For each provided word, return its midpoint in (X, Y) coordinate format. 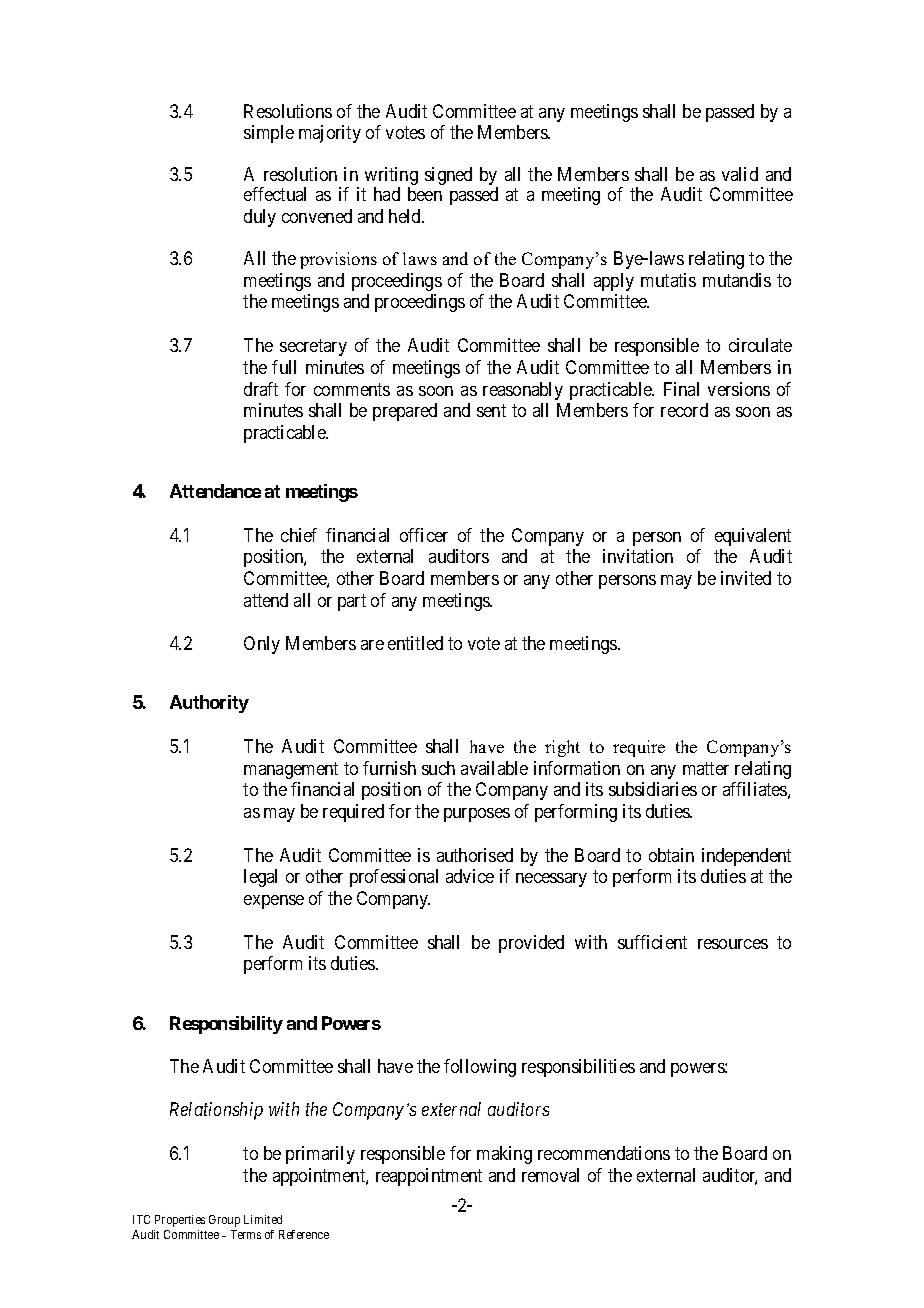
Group (224, 1221)
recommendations (604, 1153)
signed (448, 176)
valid (740, 174)
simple (269, 134)
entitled (415, 643)
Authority (209, 704)
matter (706, 768)
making (504, 1155)
